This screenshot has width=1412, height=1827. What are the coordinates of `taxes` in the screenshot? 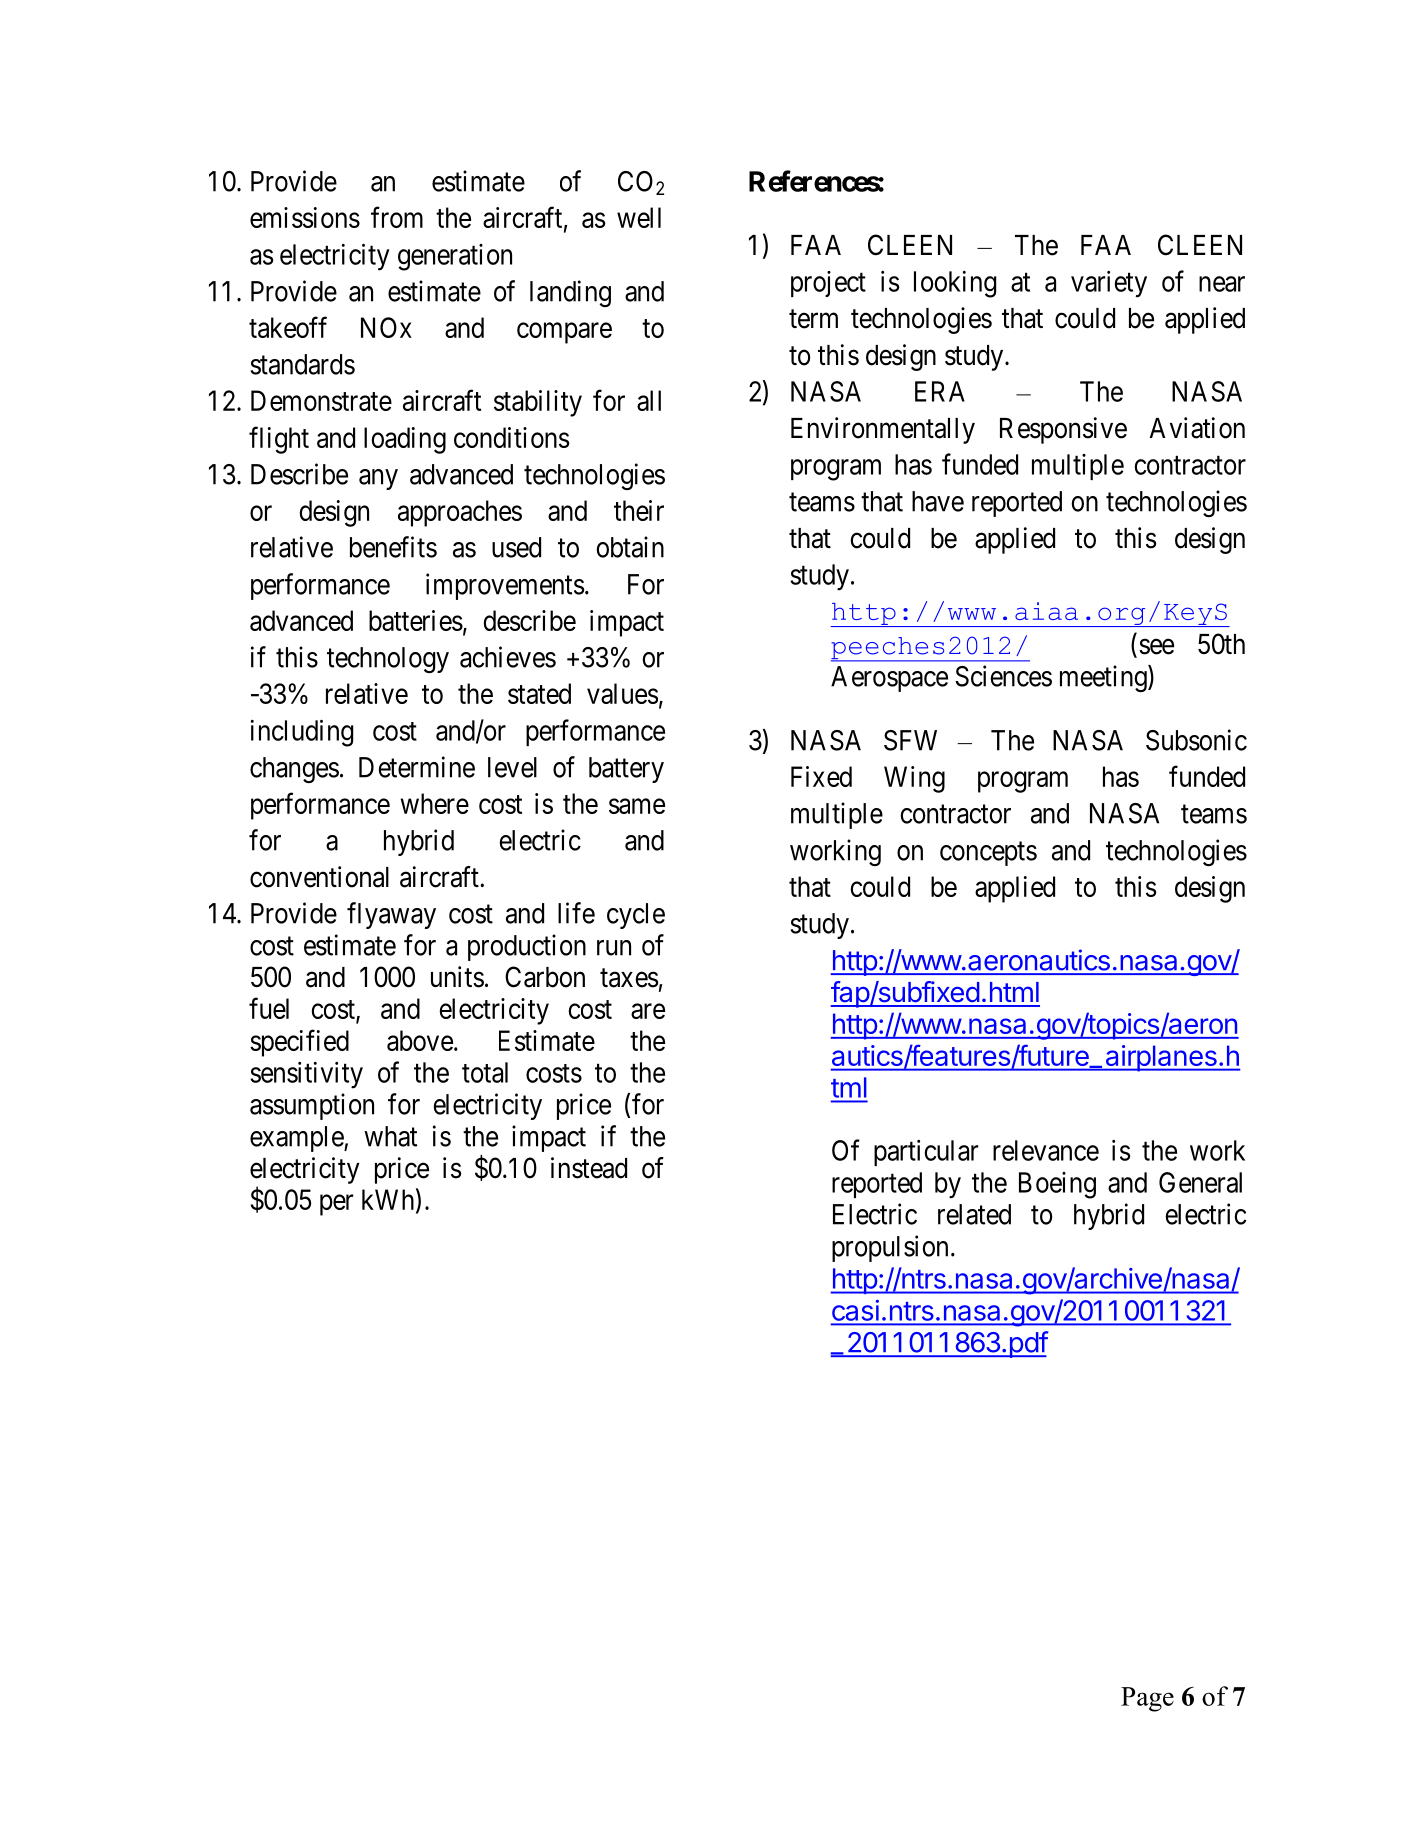 It's located at (629, 978).
